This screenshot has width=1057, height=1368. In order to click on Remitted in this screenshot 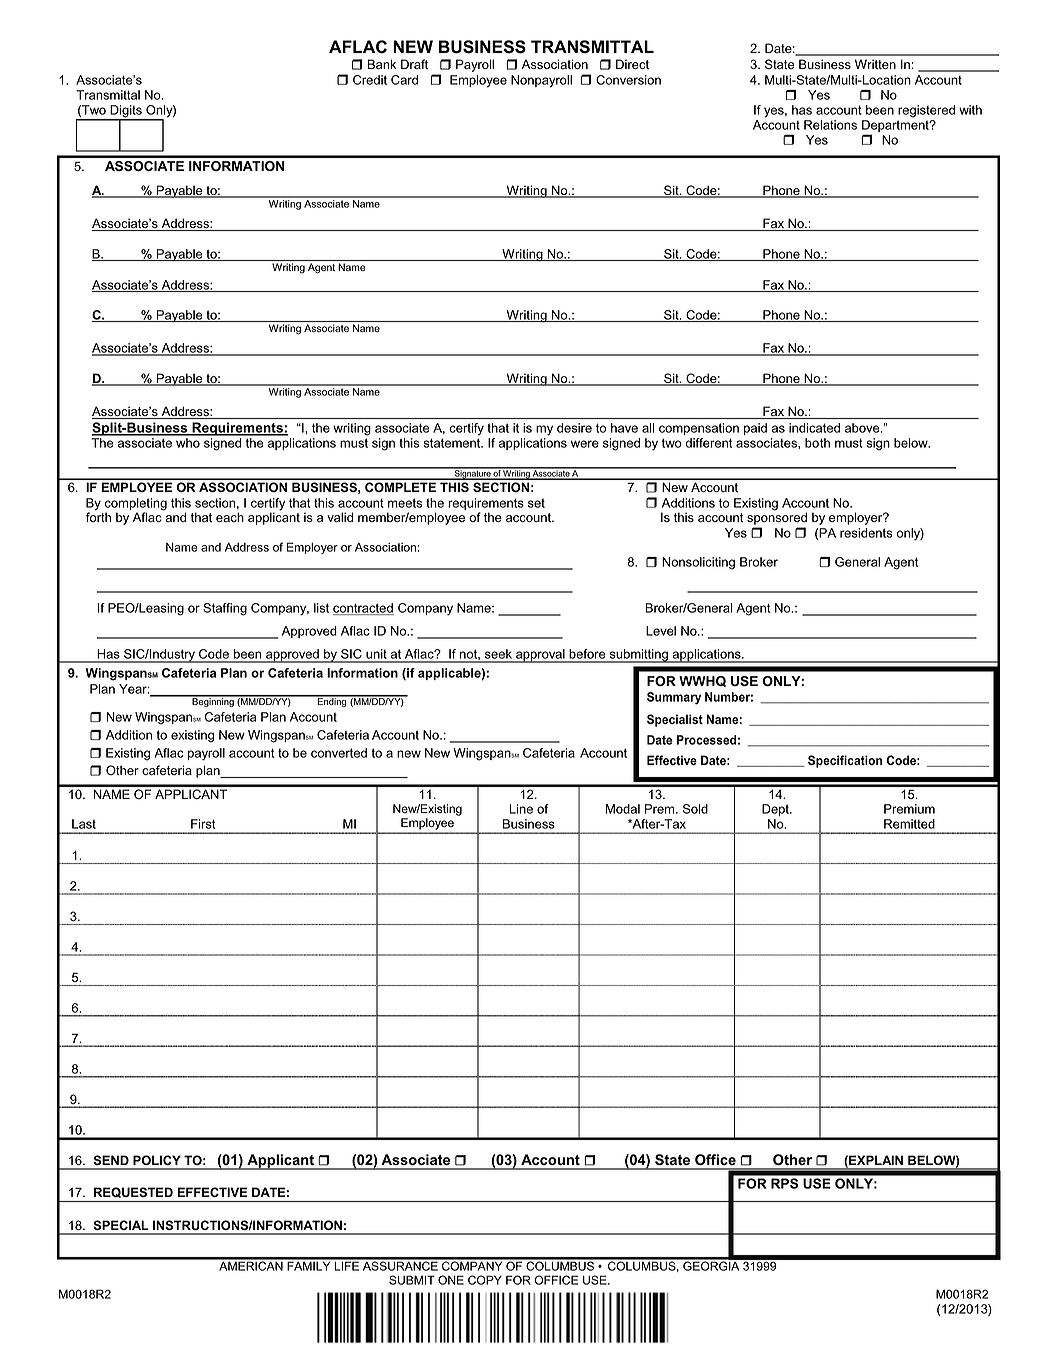, I will do `click(909, 824)`.
